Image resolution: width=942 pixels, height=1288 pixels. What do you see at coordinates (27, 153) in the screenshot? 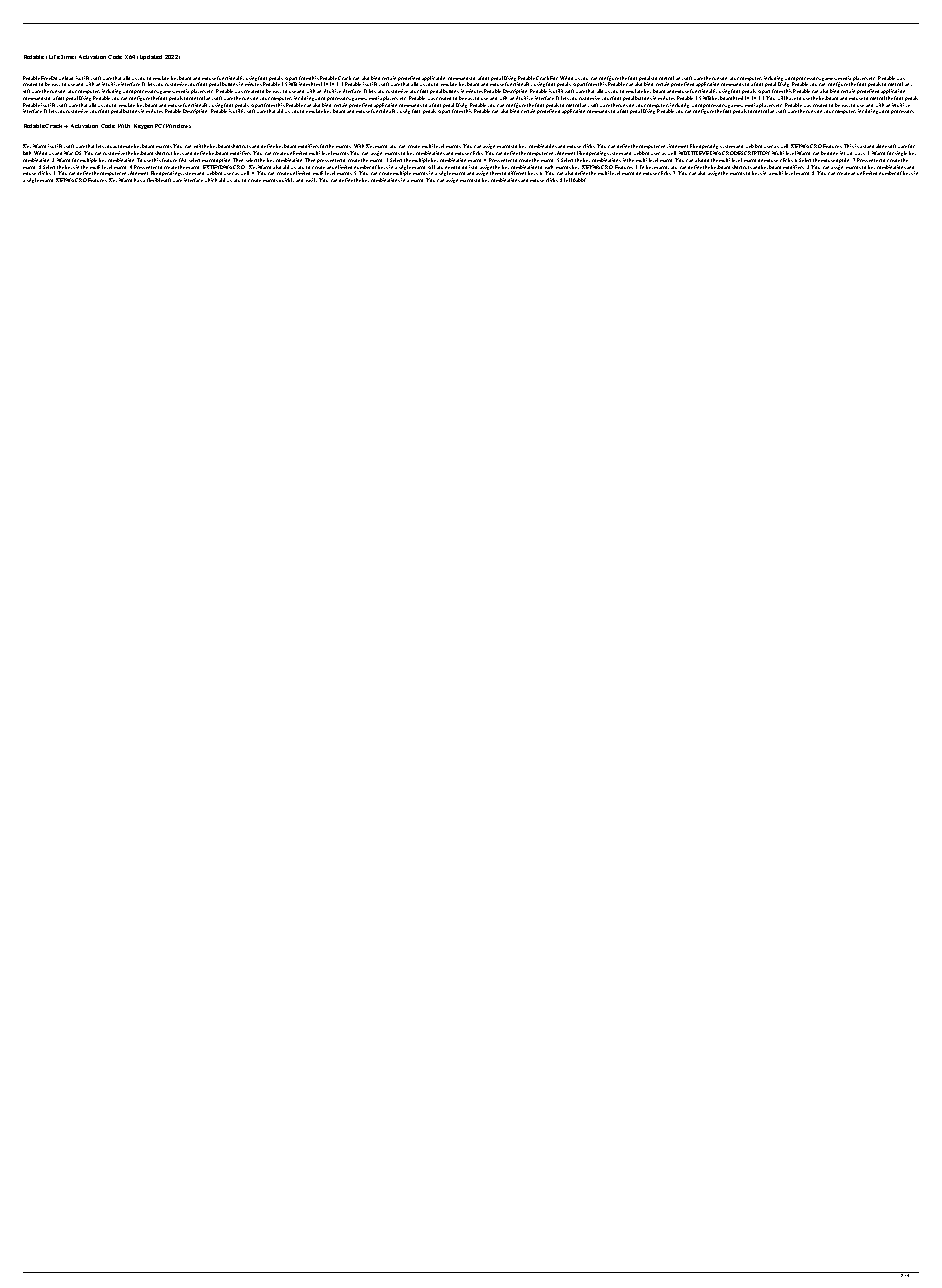
I see `both` at bounding box center [27, 153].
